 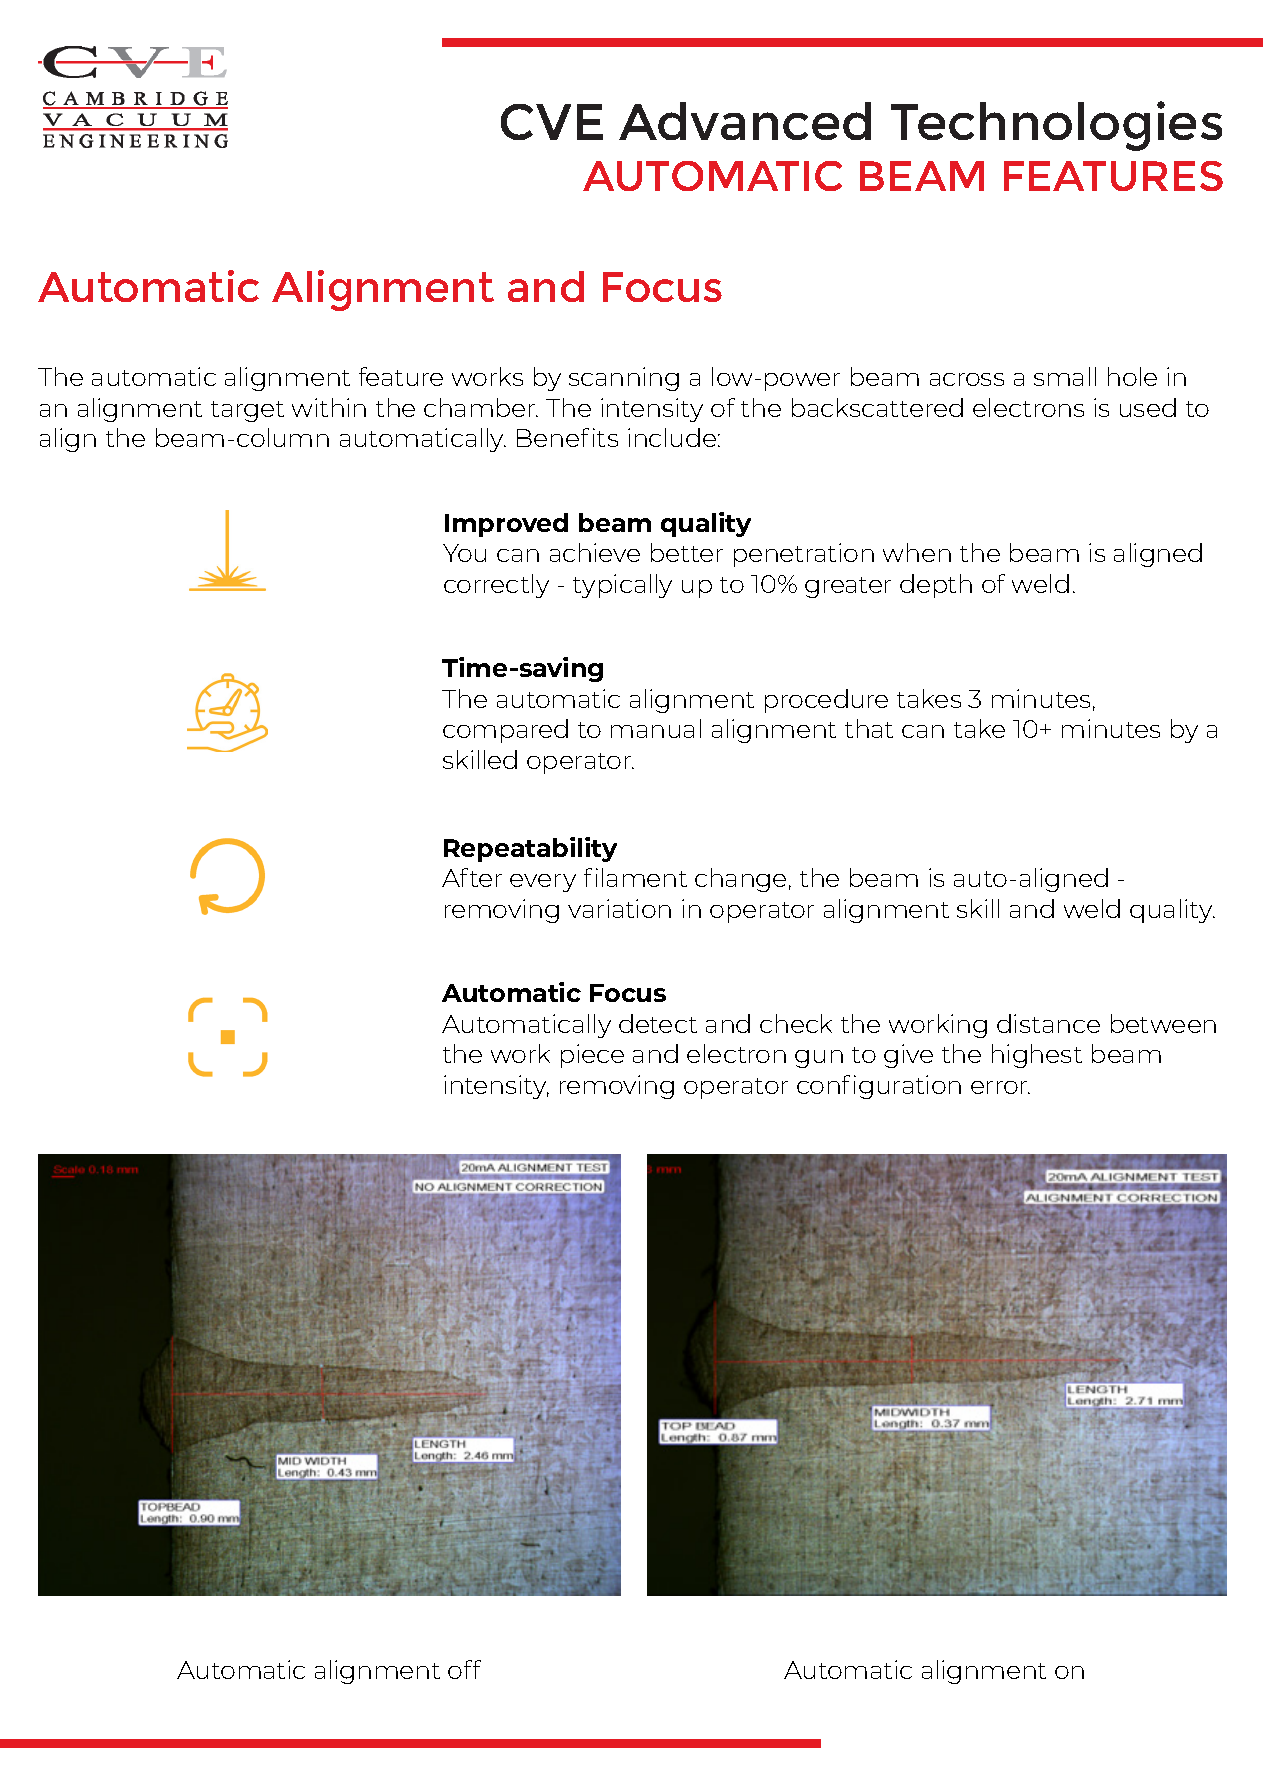 What do you see at coordinates (552, 122) in the page?
I see `CVE` at bounding box center [552, 122].
